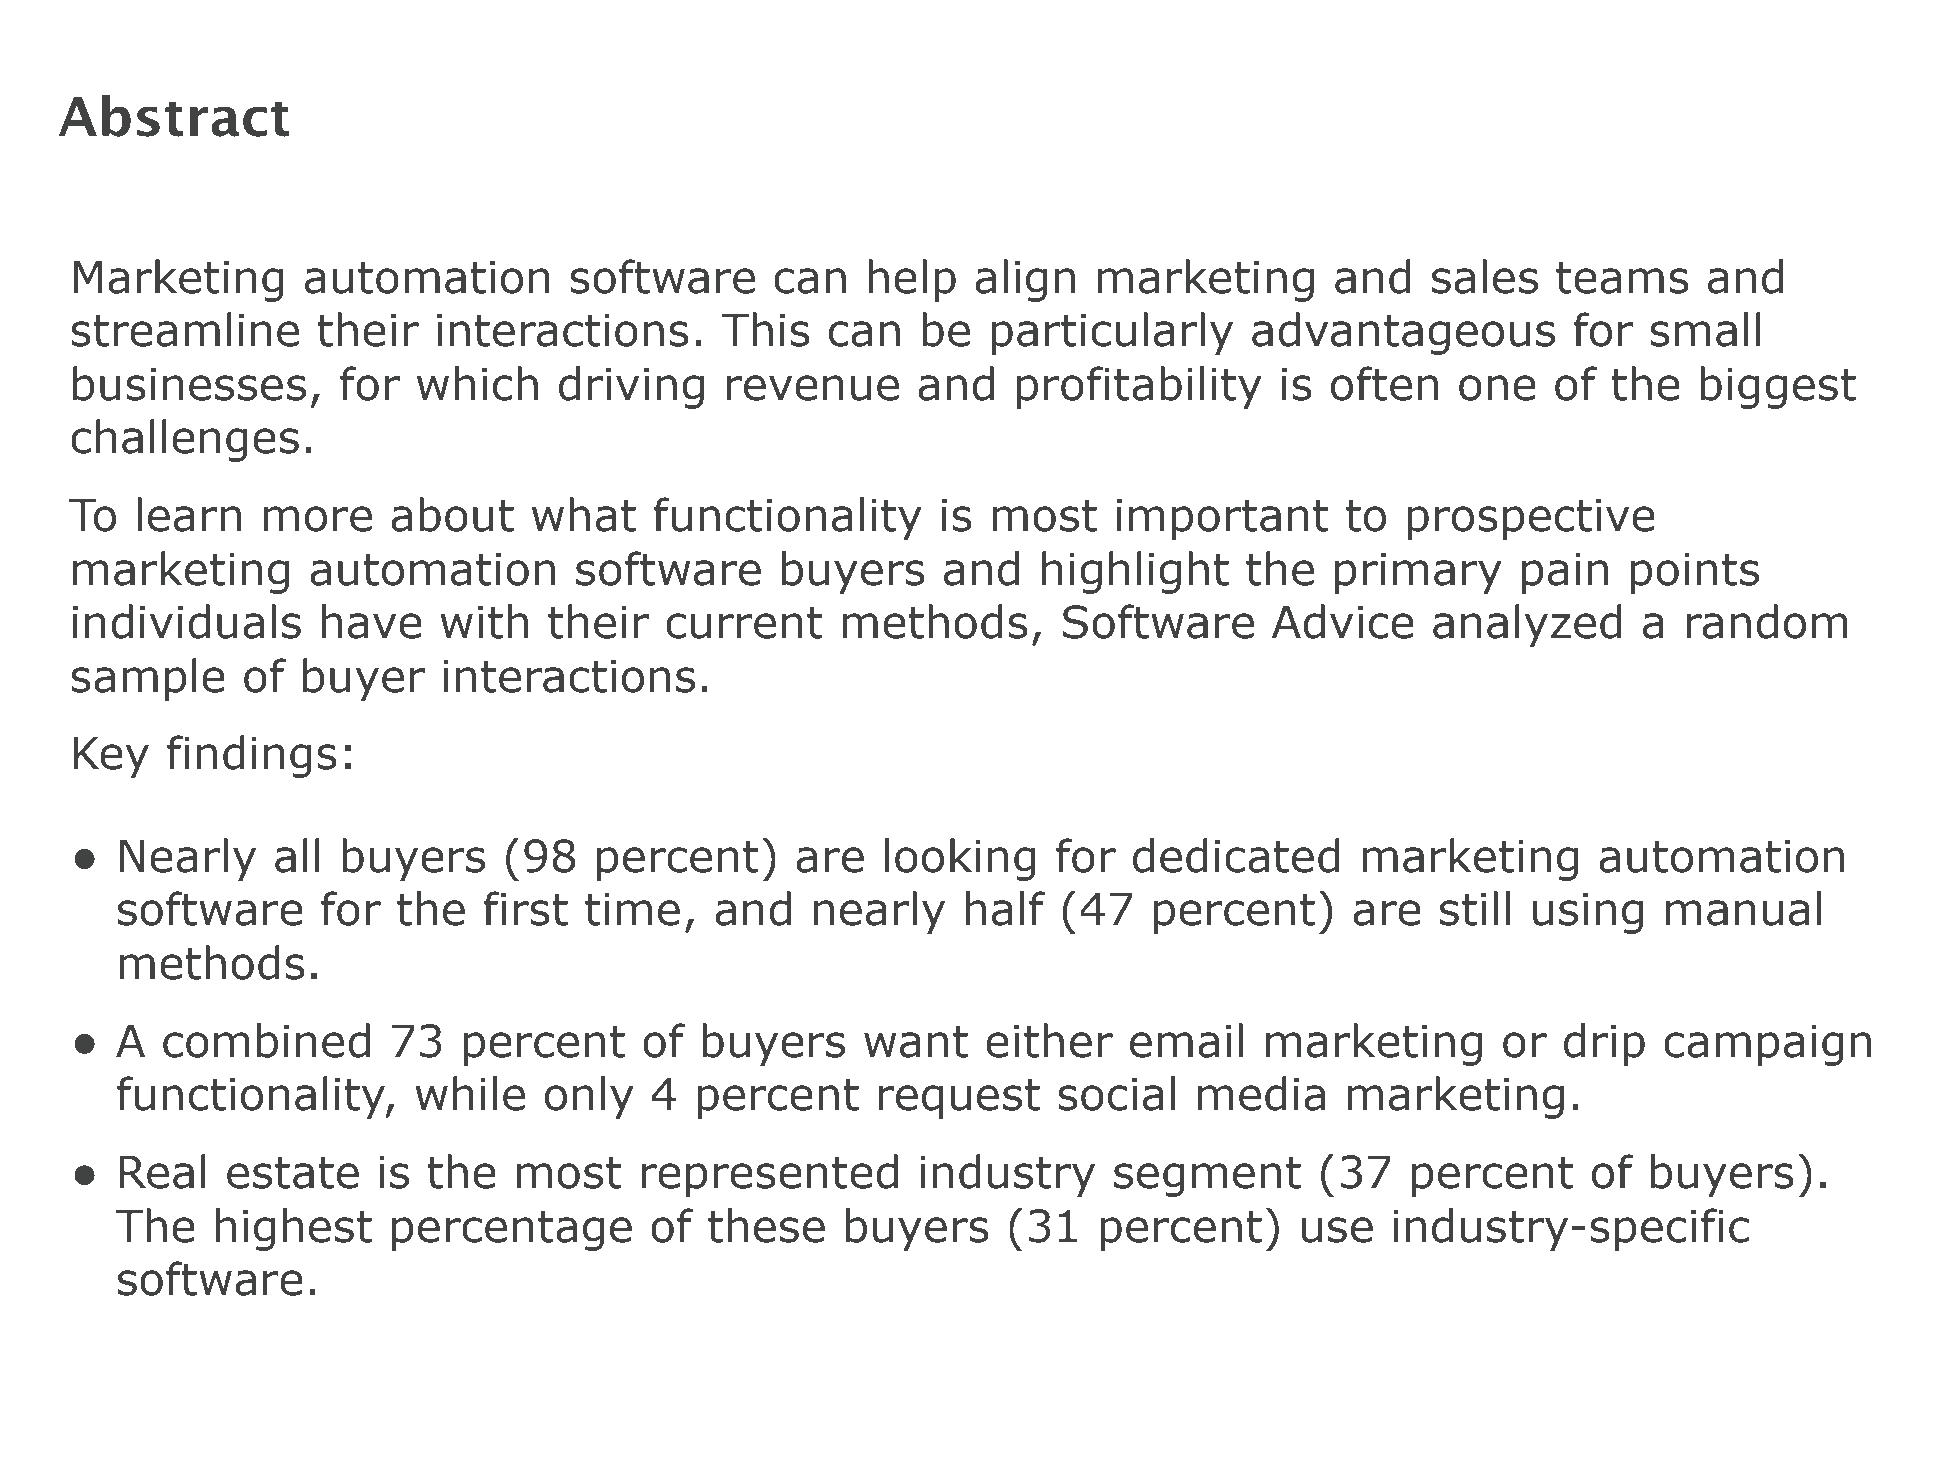 The width and height of the screenshot is (1947, 1460). I want to click on help, so click(912, 280).
